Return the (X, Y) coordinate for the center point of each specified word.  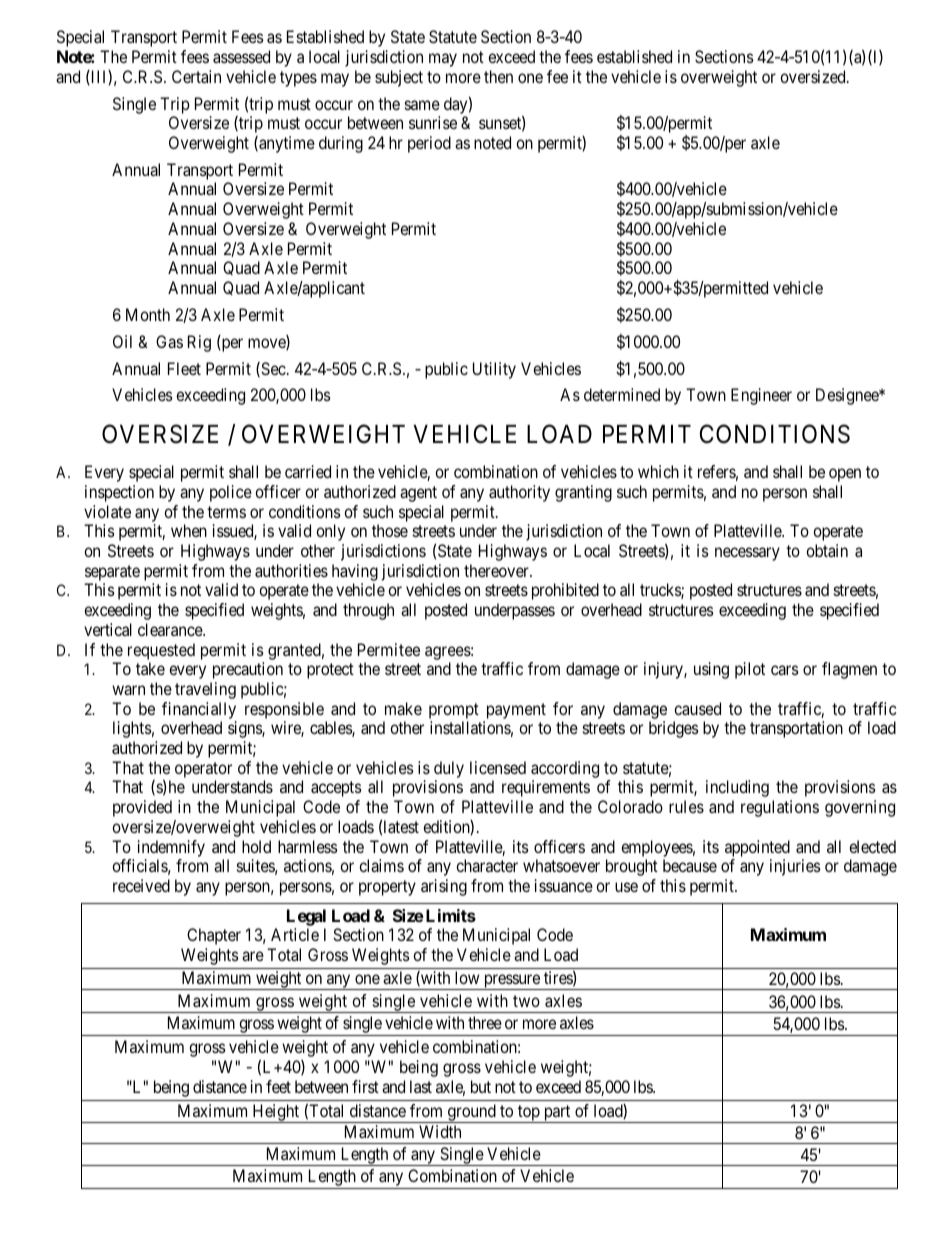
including (737, 788)
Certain (196, 76)
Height (276, 1113)
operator (203, 770)
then (498, 76)
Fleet (184, 368)
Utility (494, 370)
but (481, 1086)
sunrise (433, 122)
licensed (498, 767)
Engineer (761, 396)
